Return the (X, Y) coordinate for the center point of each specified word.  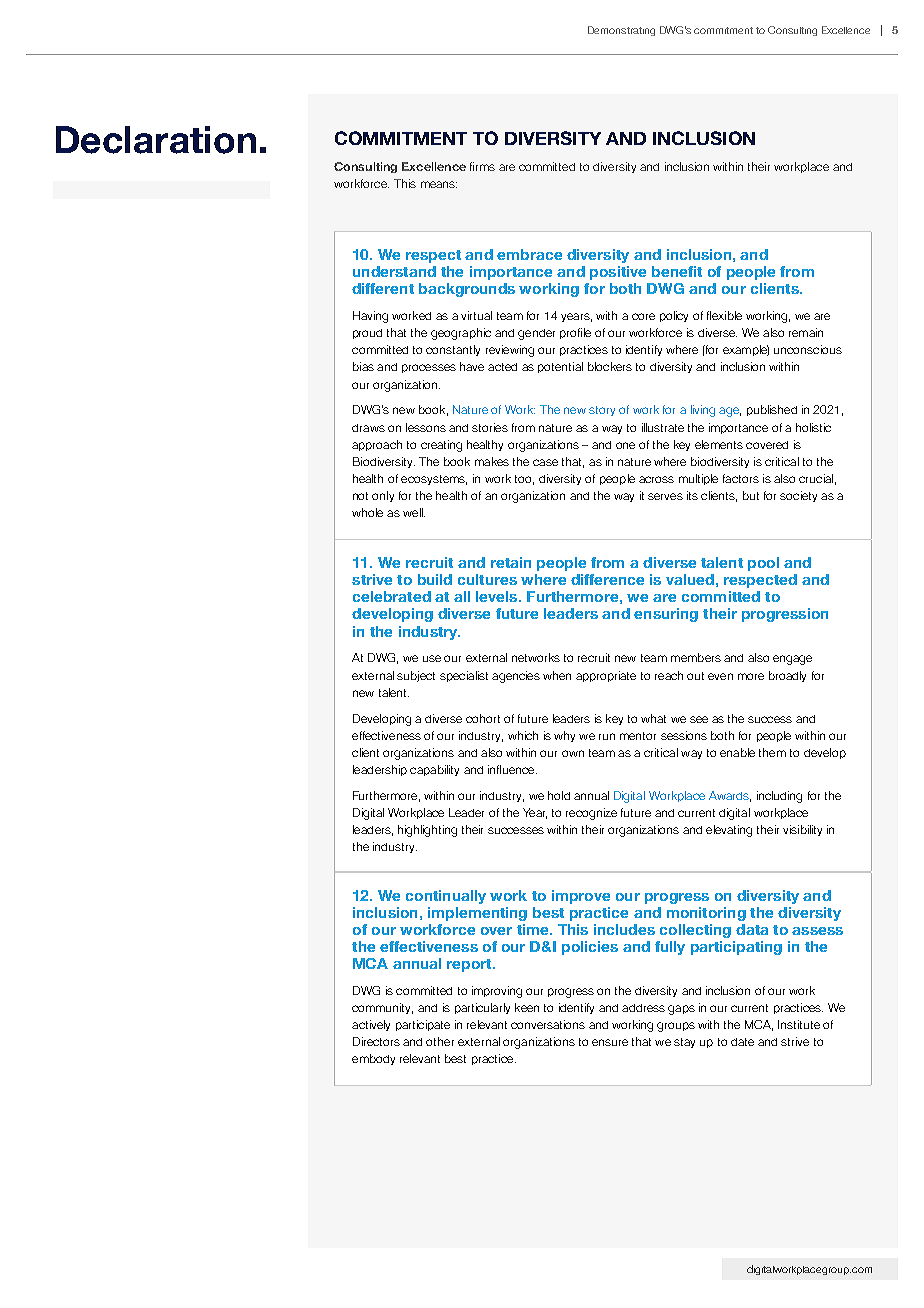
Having (370, 317)
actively (371, 1025)
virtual (476, 315)
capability (434, 770)
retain (511, 562)
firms (482, 166)
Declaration (156, 140)
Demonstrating (621, 31)
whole (367, 512)
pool (763, 564)
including (779, 797)
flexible (724, 315)
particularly (482, 1008)
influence (512, 769)
